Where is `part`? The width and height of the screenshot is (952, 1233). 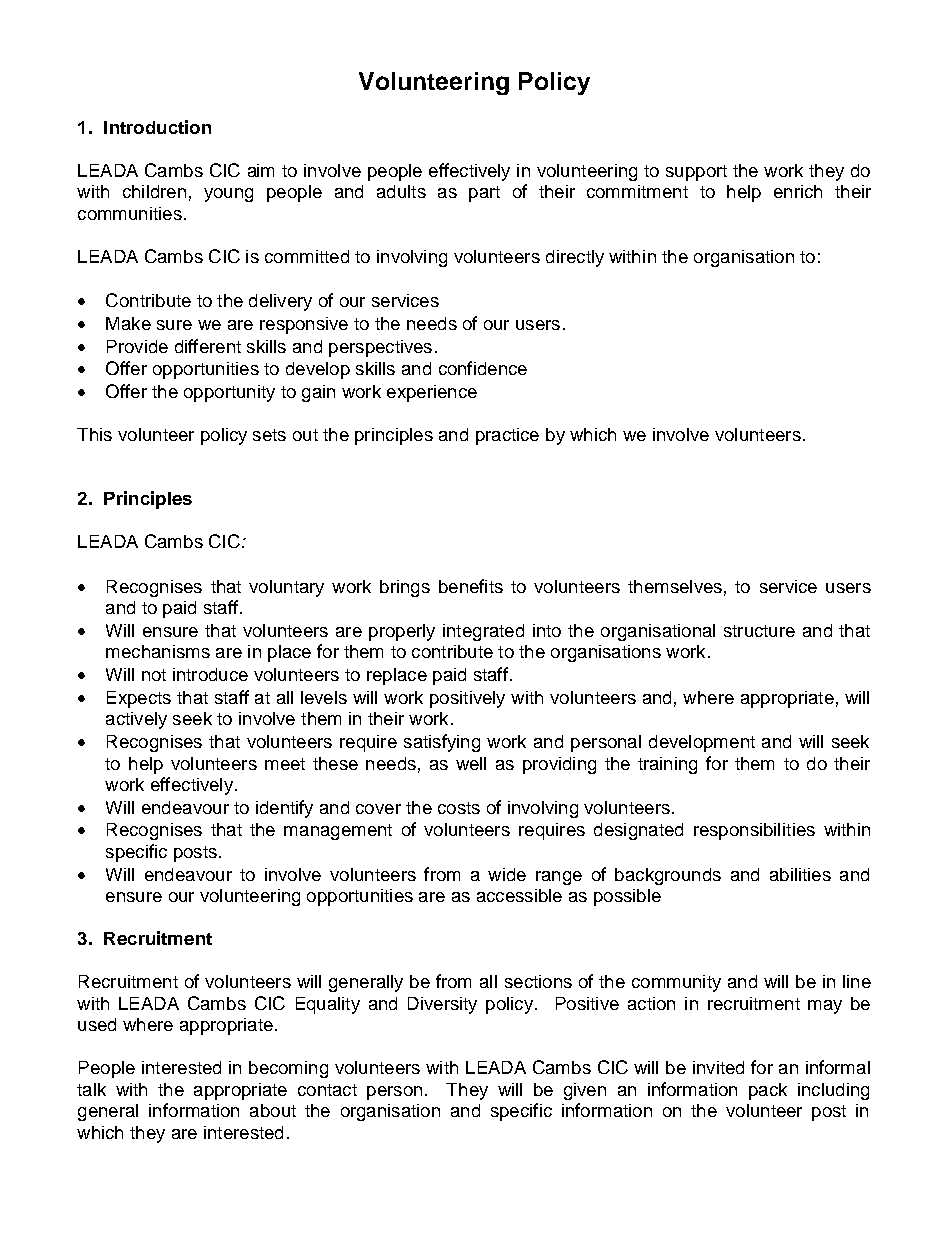
part is located at coordinates (484, 194).
